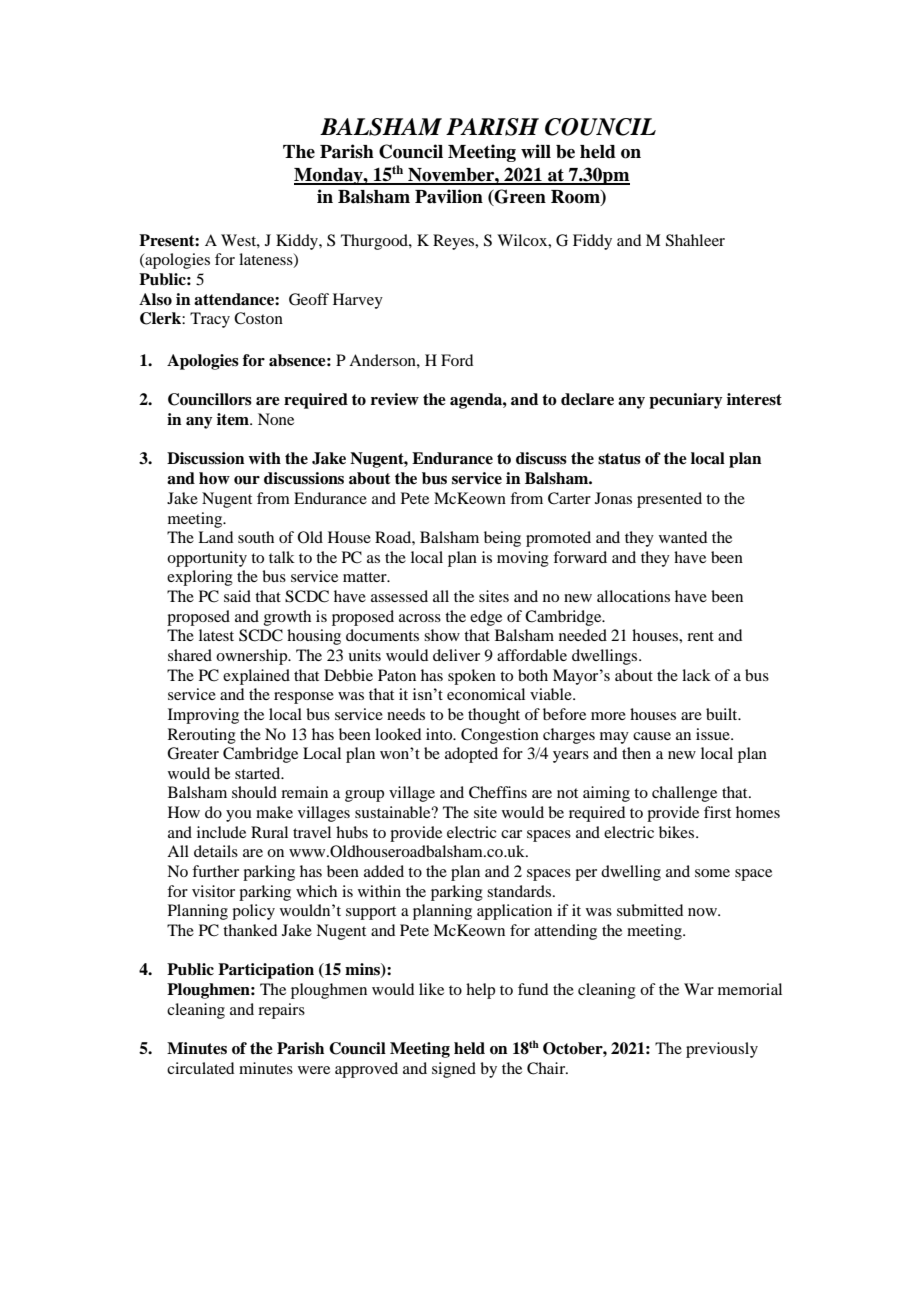  What do you see at coordinates (502, 539) in the document?
I see `being` at bounding box center [502, 539].
